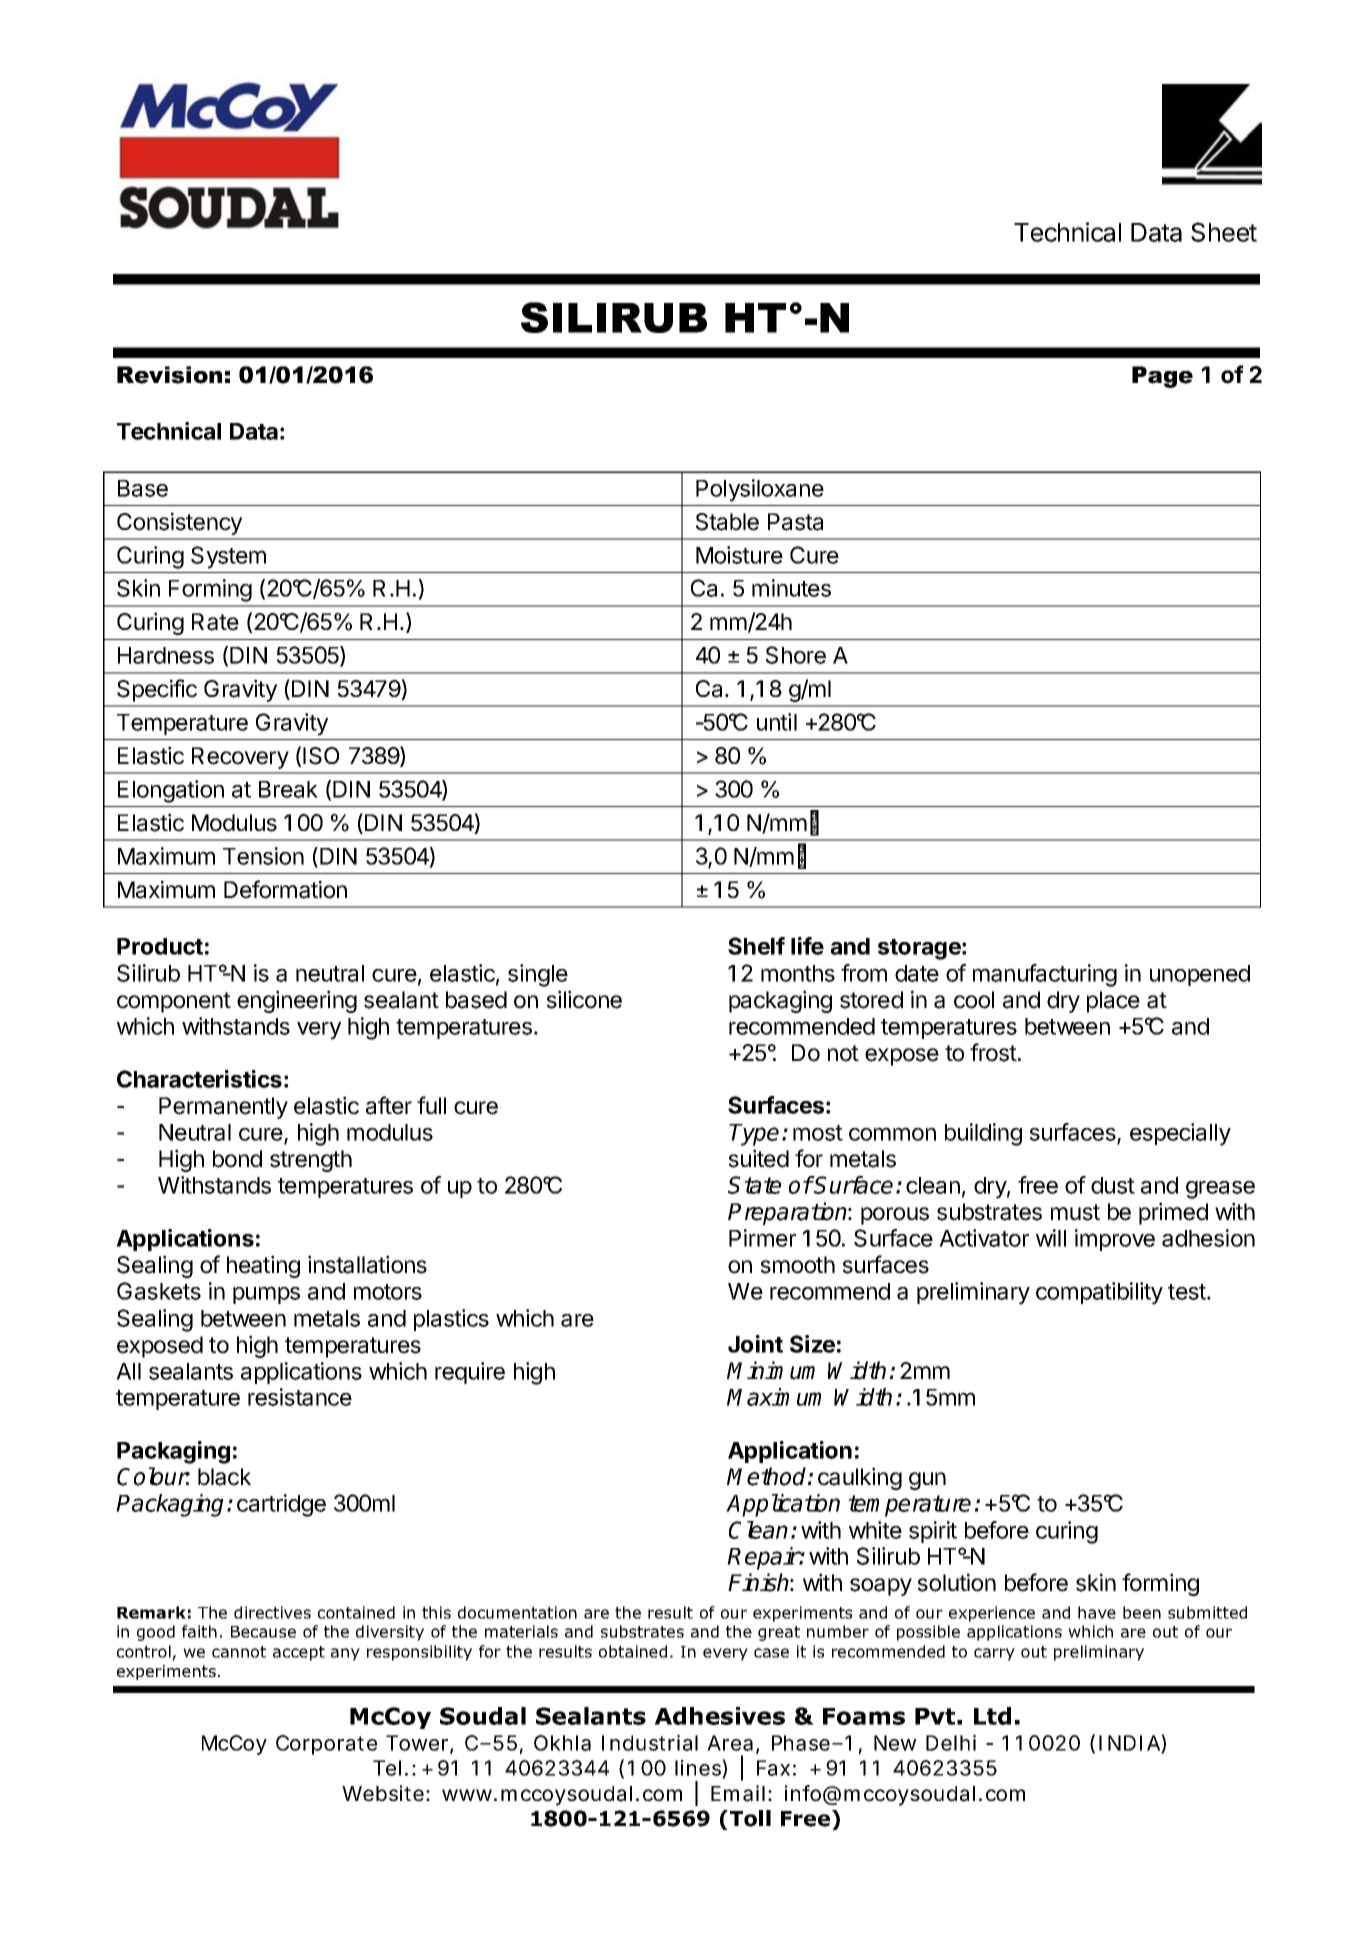 Image resolution: width=1372 pixels, height=1942 pixels. I want to click on INDIA, so click(1130, 1743).
